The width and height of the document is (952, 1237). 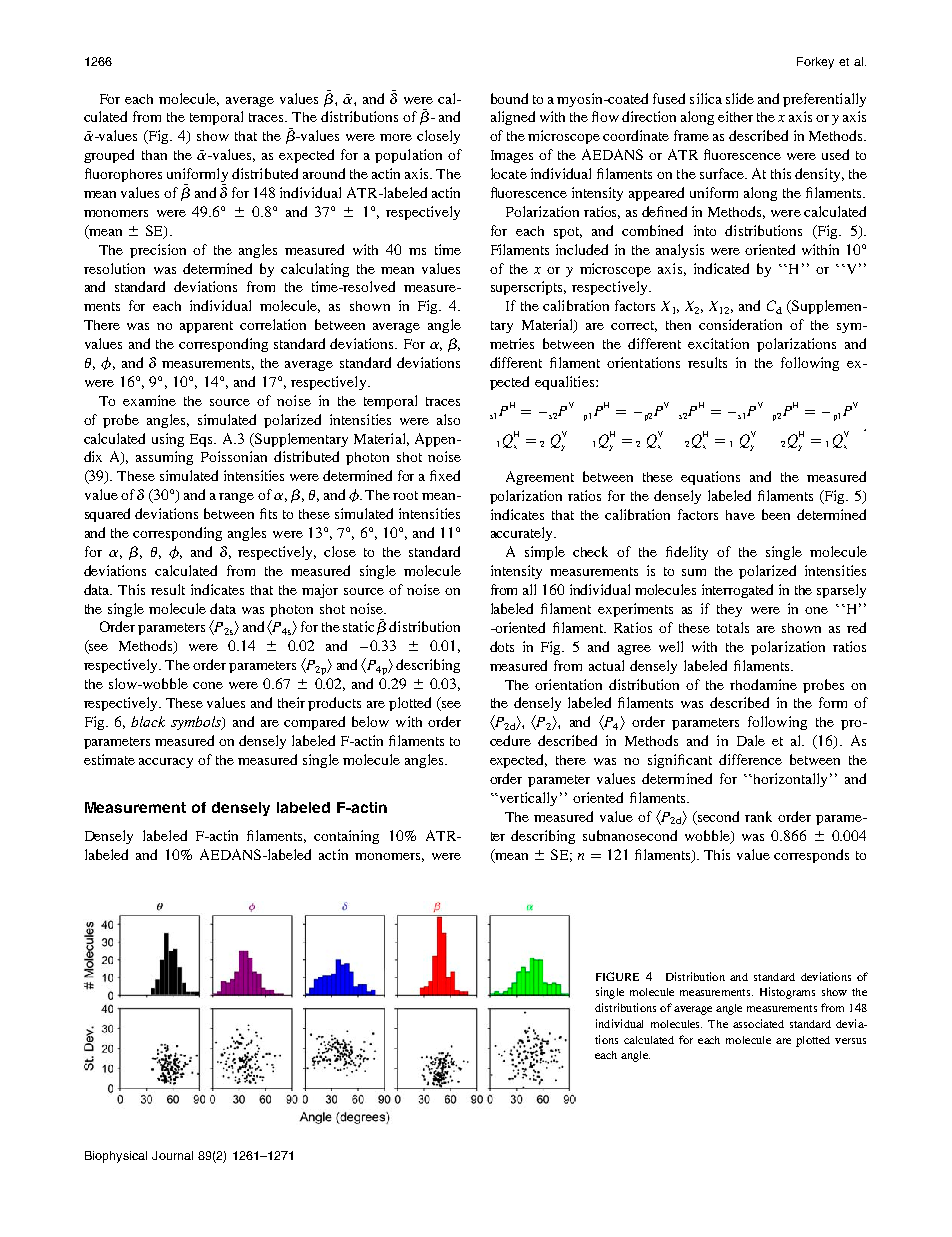 I want to click on bound, so click(x=509, y=98).
